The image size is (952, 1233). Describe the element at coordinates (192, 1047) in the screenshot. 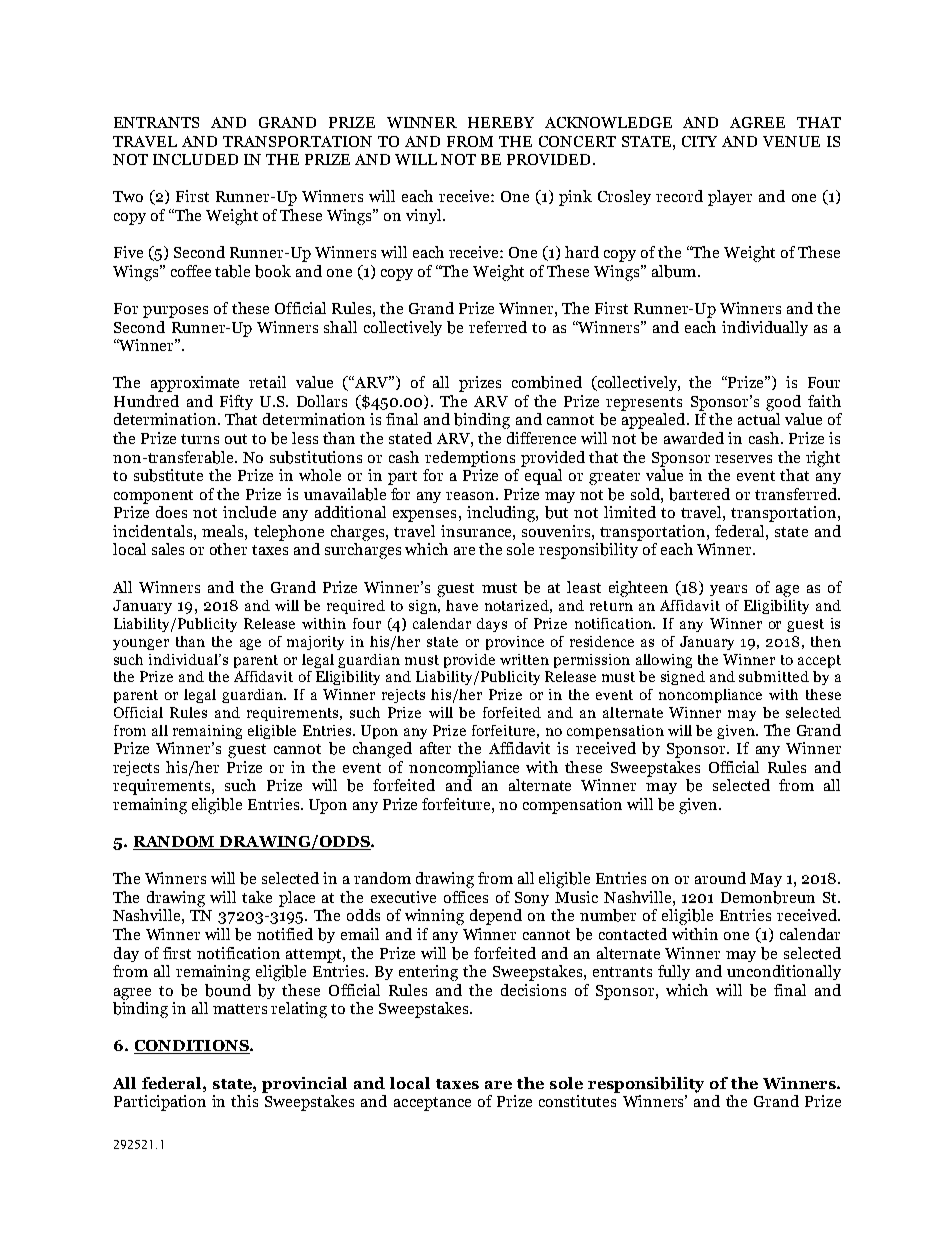

I see `CONDITIONS` at that location.
